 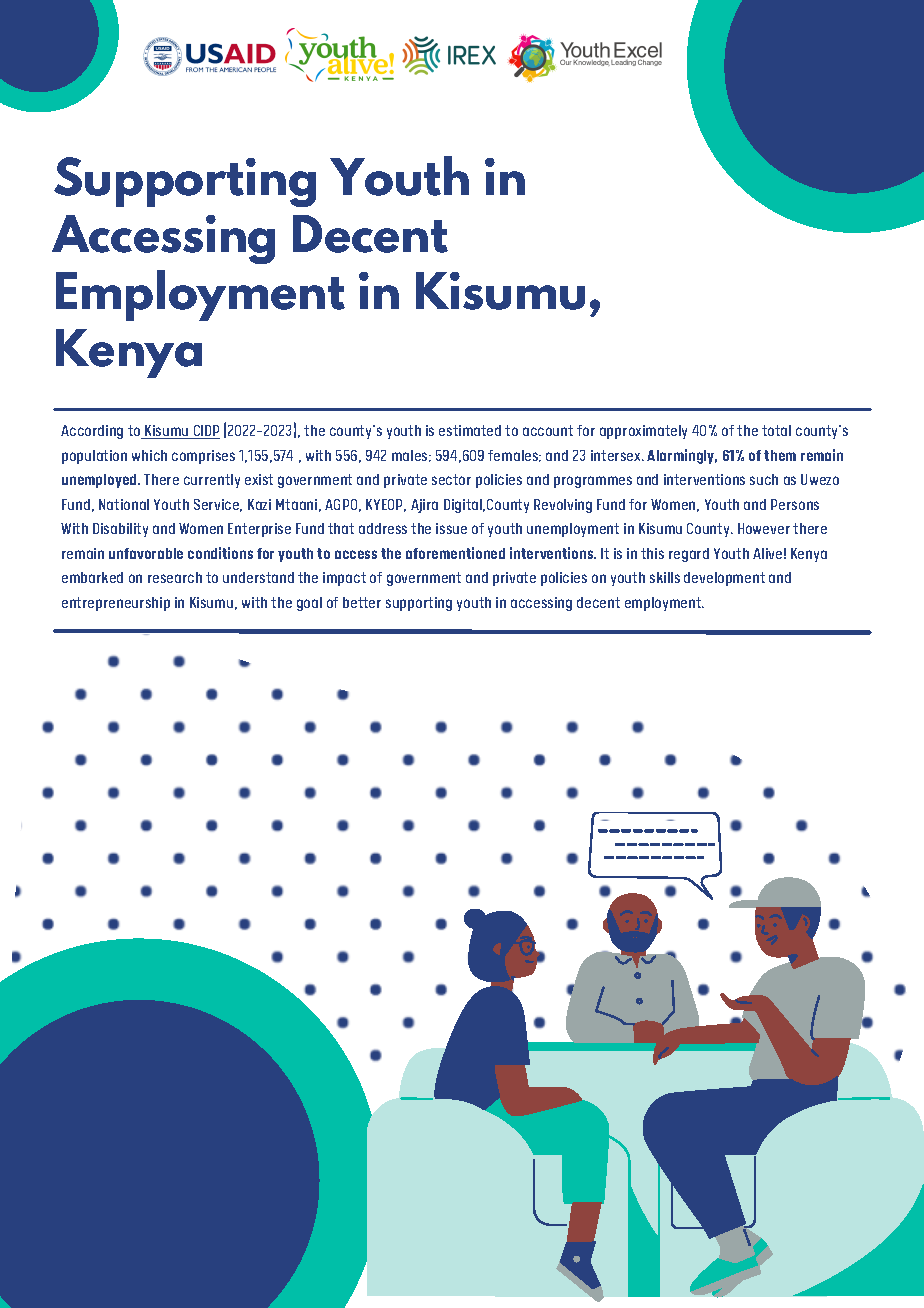 I want to click on sector, so click(x=451, y=479).
